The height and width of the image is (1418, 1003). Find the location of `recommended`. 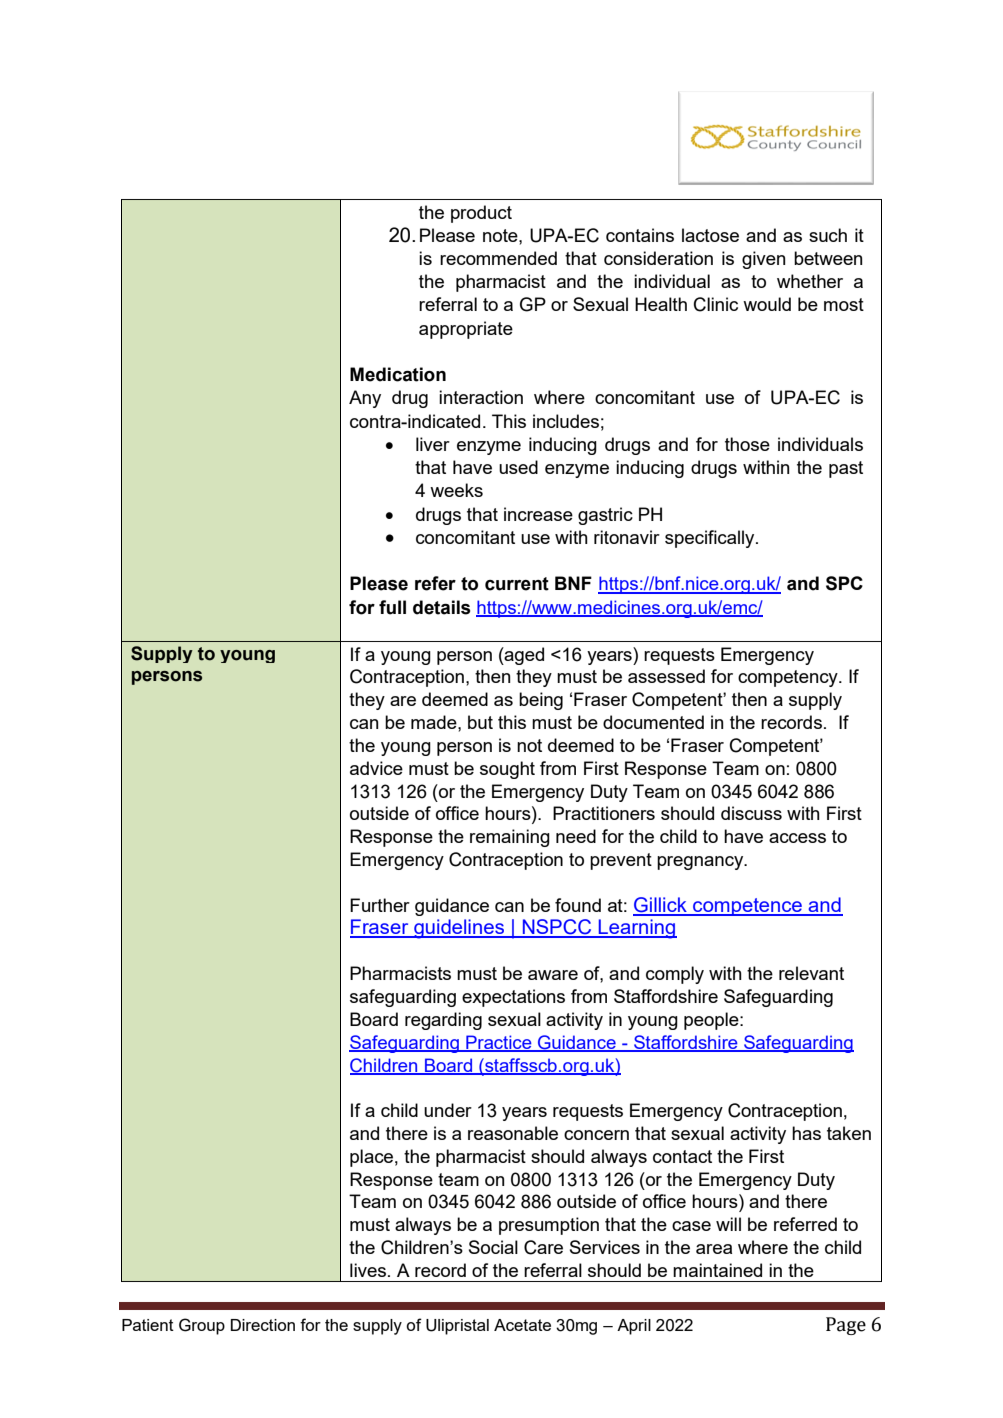

recommended is located at coordinates (498, 258).
